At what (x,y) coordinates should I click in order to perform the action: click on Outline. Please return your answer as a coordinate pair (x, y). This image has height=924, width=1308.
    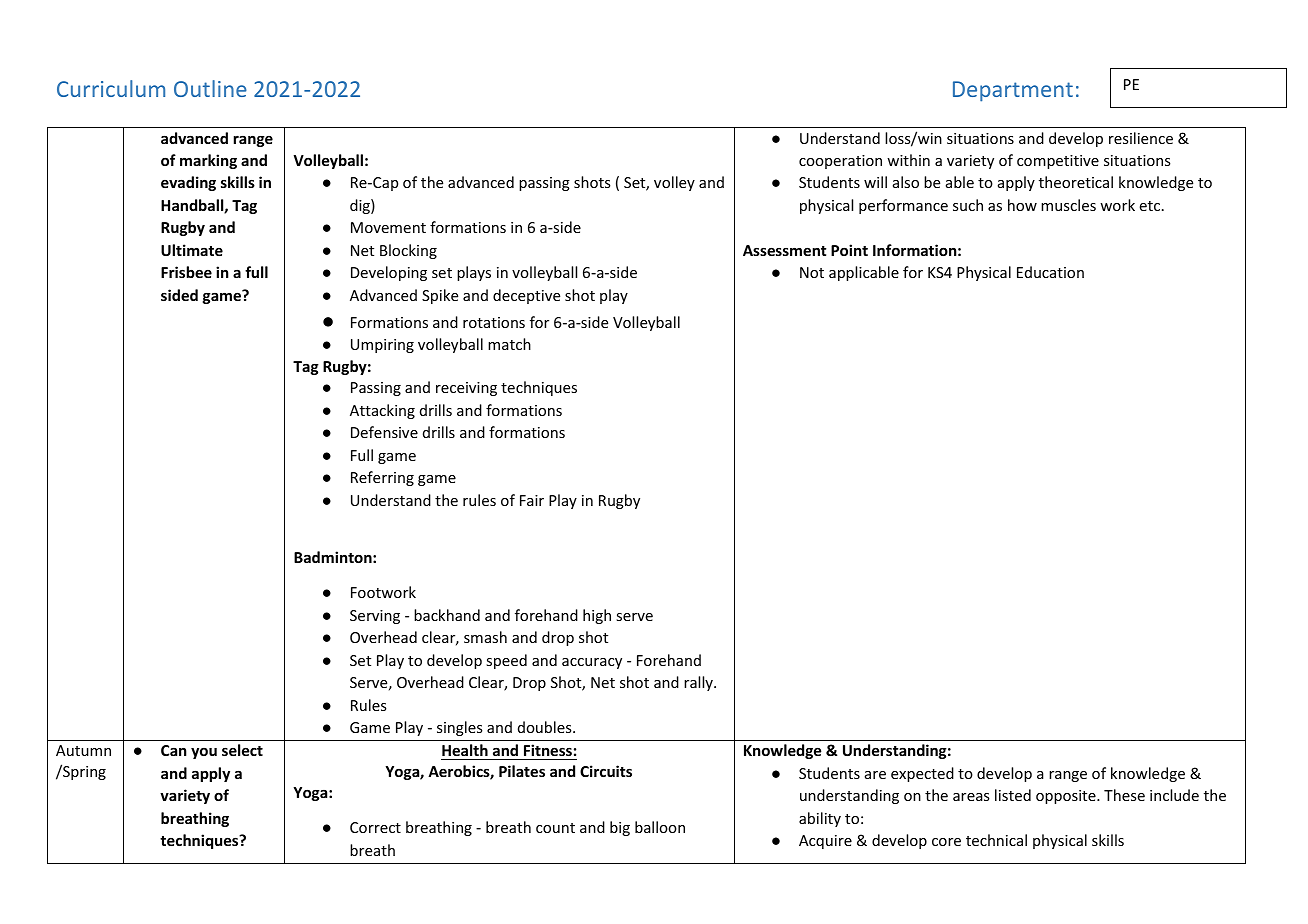
    Looking at the image, I should click on (210, 88).
